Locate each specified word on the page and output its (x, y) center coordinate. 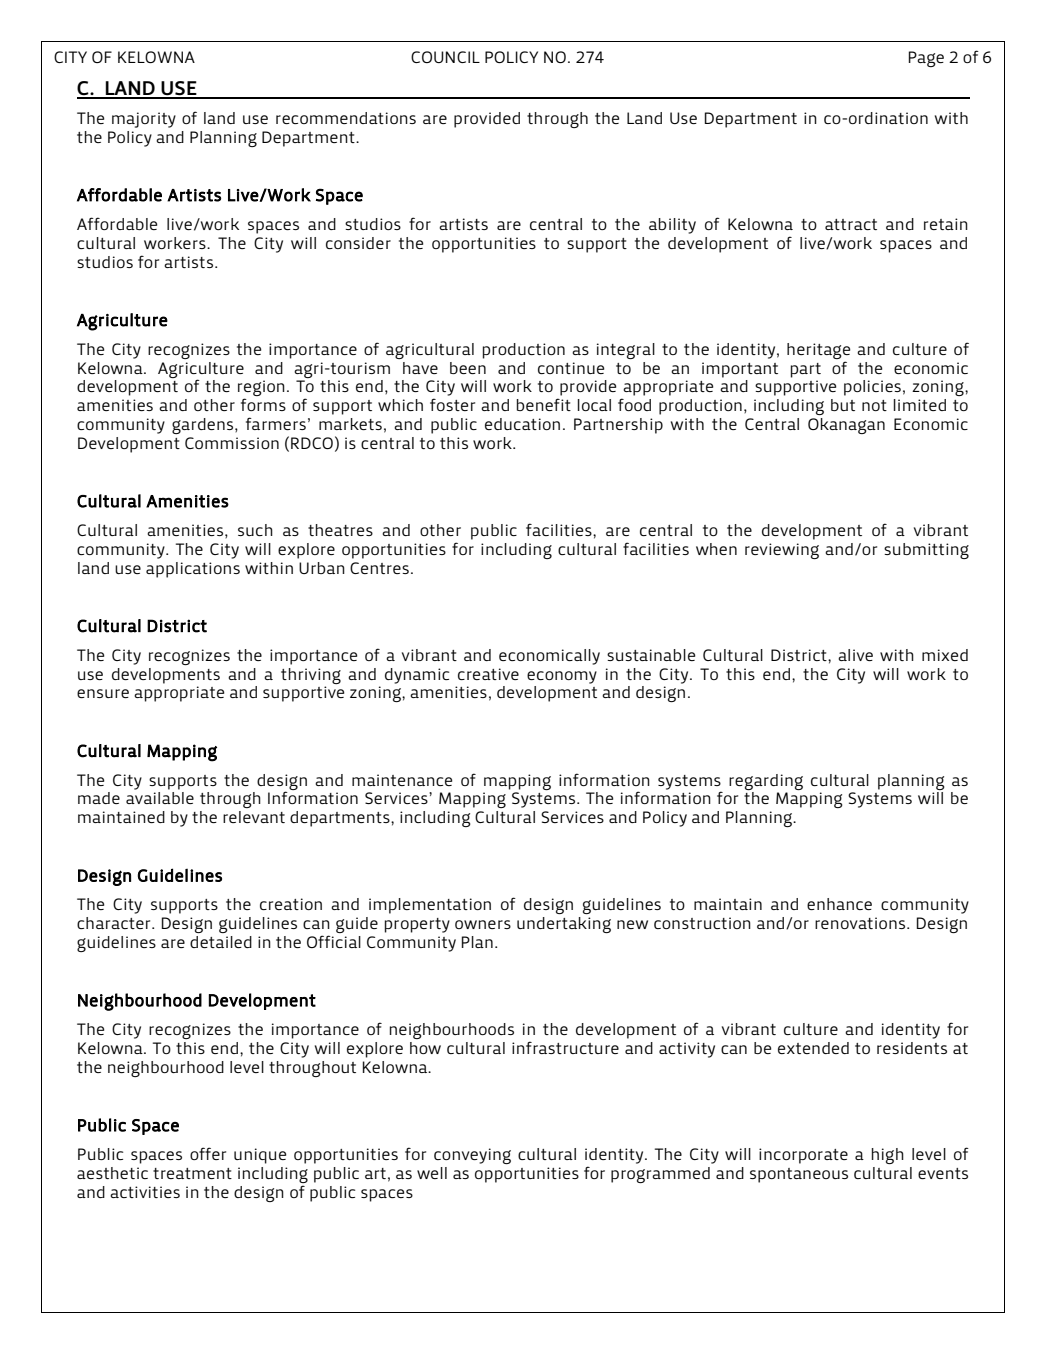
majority (144, 120)
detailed (221, 942)
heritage (818, 351)
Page (926, 59)
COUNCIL (445, 57)
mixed (945, 655)
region (261, 389)
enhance (839, 904)
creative (488, 674)
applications (193, 570)
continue (571, 368)
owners (483, 924)
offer (208, 1153)
